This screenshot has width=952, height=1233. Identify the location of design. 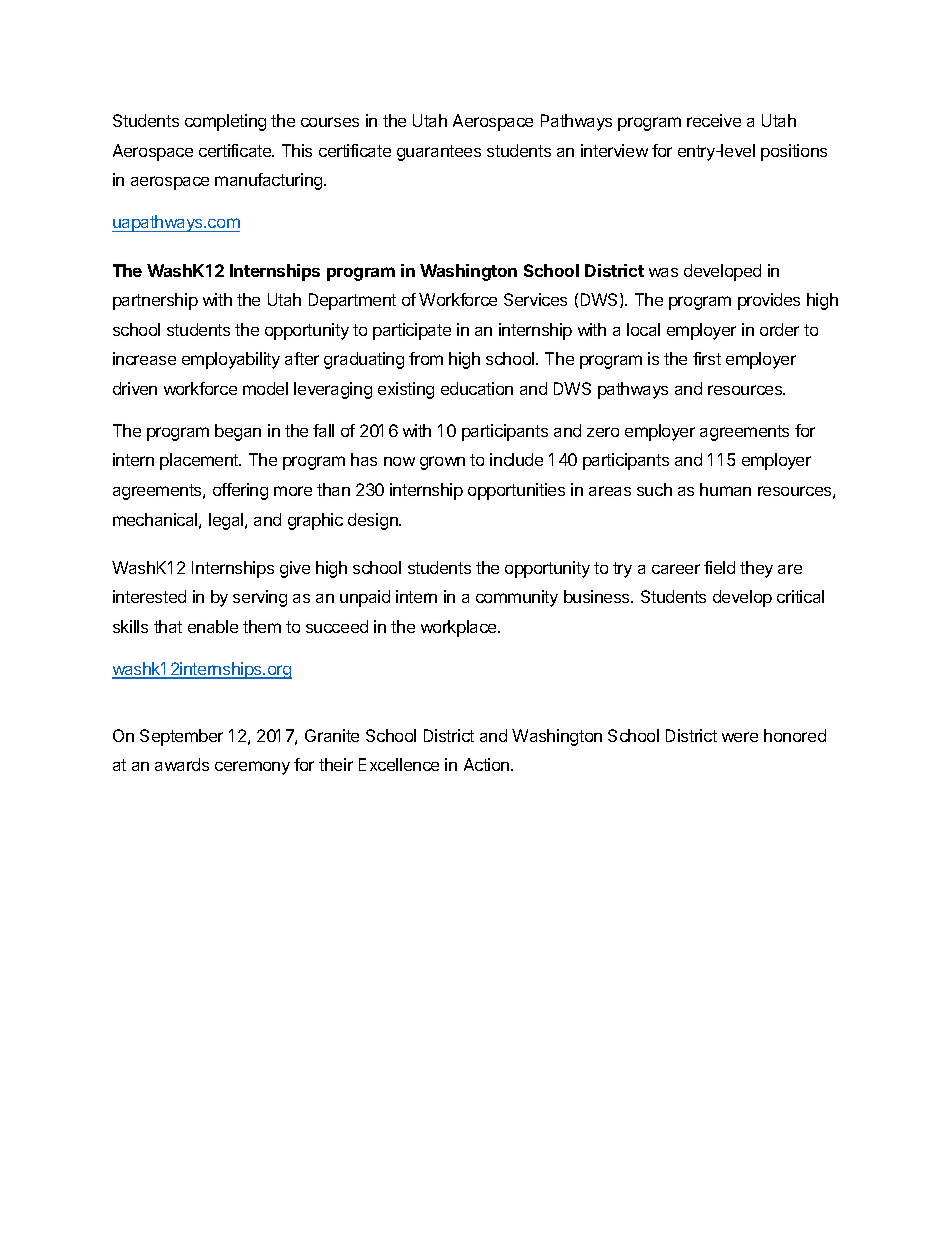
(374, 521).
